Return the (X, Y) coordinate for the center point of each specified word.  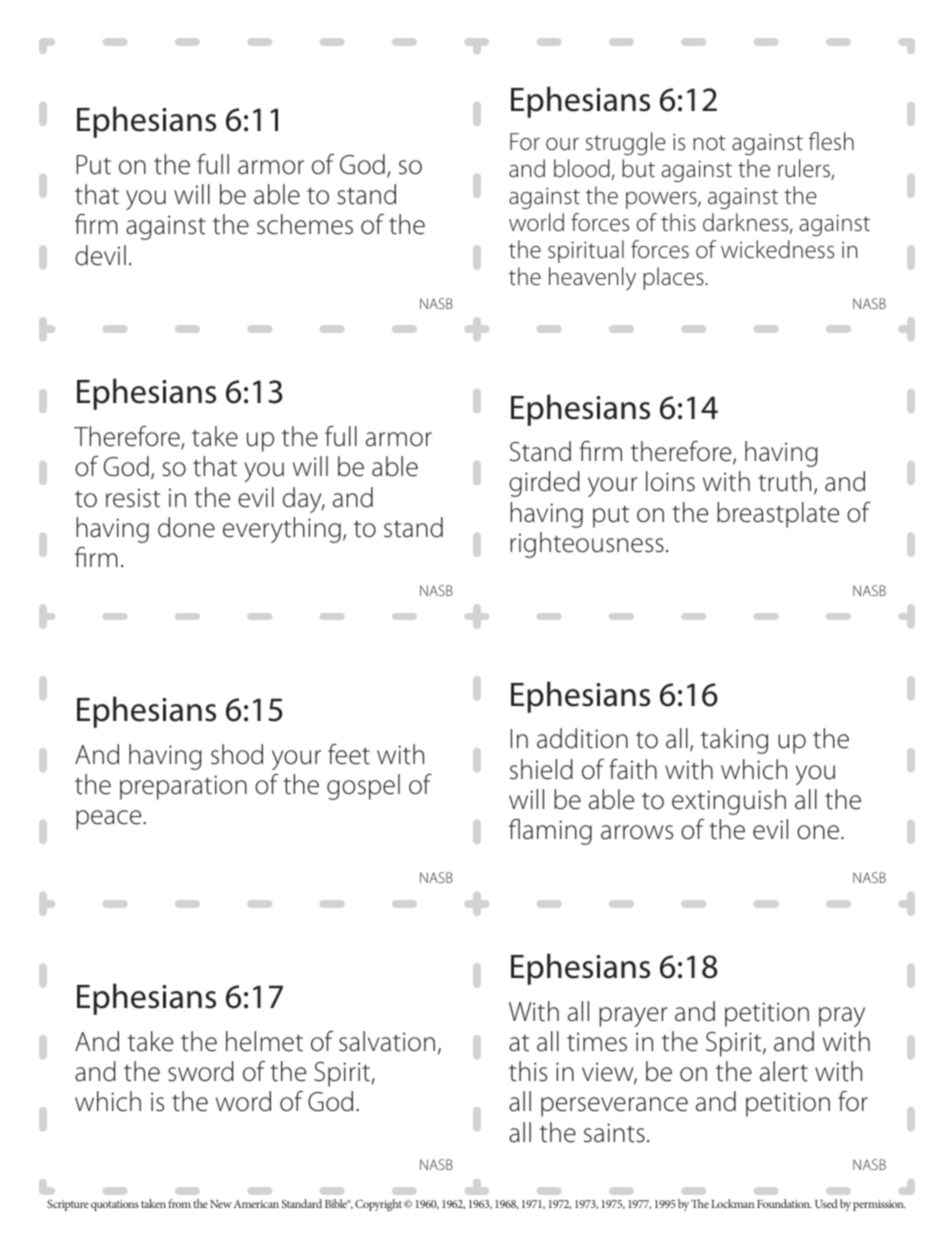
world (536, 222)
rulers (805, 169)
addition (582, 738)
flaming (550, 832)
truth (784, 481)
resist (133, 498)
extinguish (729, 802)
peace (110, 820)
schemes (305, 224)
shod (237, 754)
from (179, 1203)
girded (544, 484)
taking (734, 741)
